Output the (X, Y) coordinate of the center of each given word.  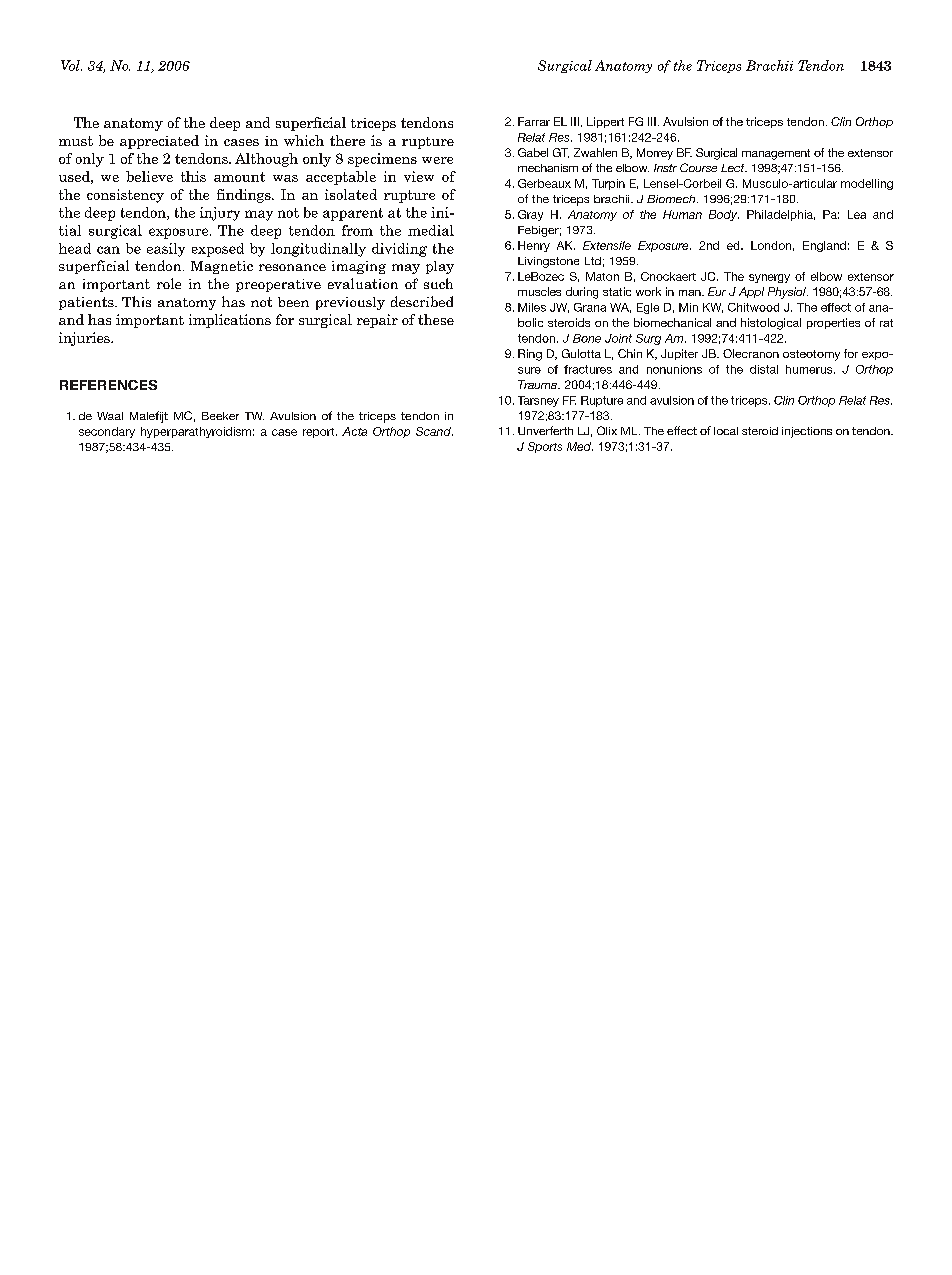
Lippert (605, 122)
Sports (545, 447)
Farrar (534, 121)
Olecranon (751, 353)
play (440, 267)
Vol (71, 65)
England (824, 246)
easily (166, 250)
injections (807, 432)
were (437, 160)
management (776, 154)
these (436, 319)
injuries (85, 339)
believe (149, 176)
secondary (107, 432)
